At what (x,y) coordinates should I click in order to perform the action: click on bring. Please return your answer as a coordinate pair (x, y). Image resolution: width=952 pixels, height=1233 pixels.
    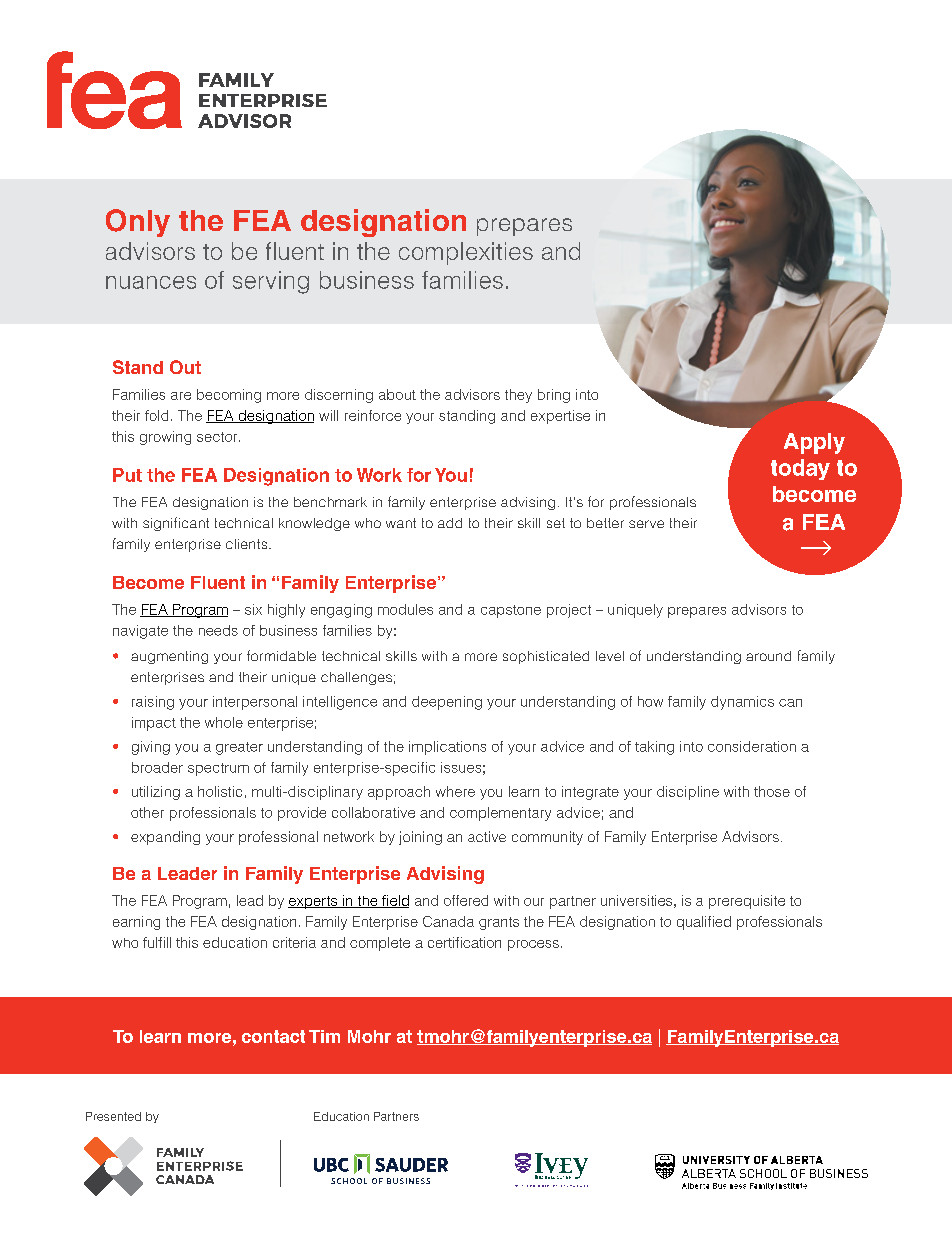
    Looking at the image, I should click on (554, 396).
